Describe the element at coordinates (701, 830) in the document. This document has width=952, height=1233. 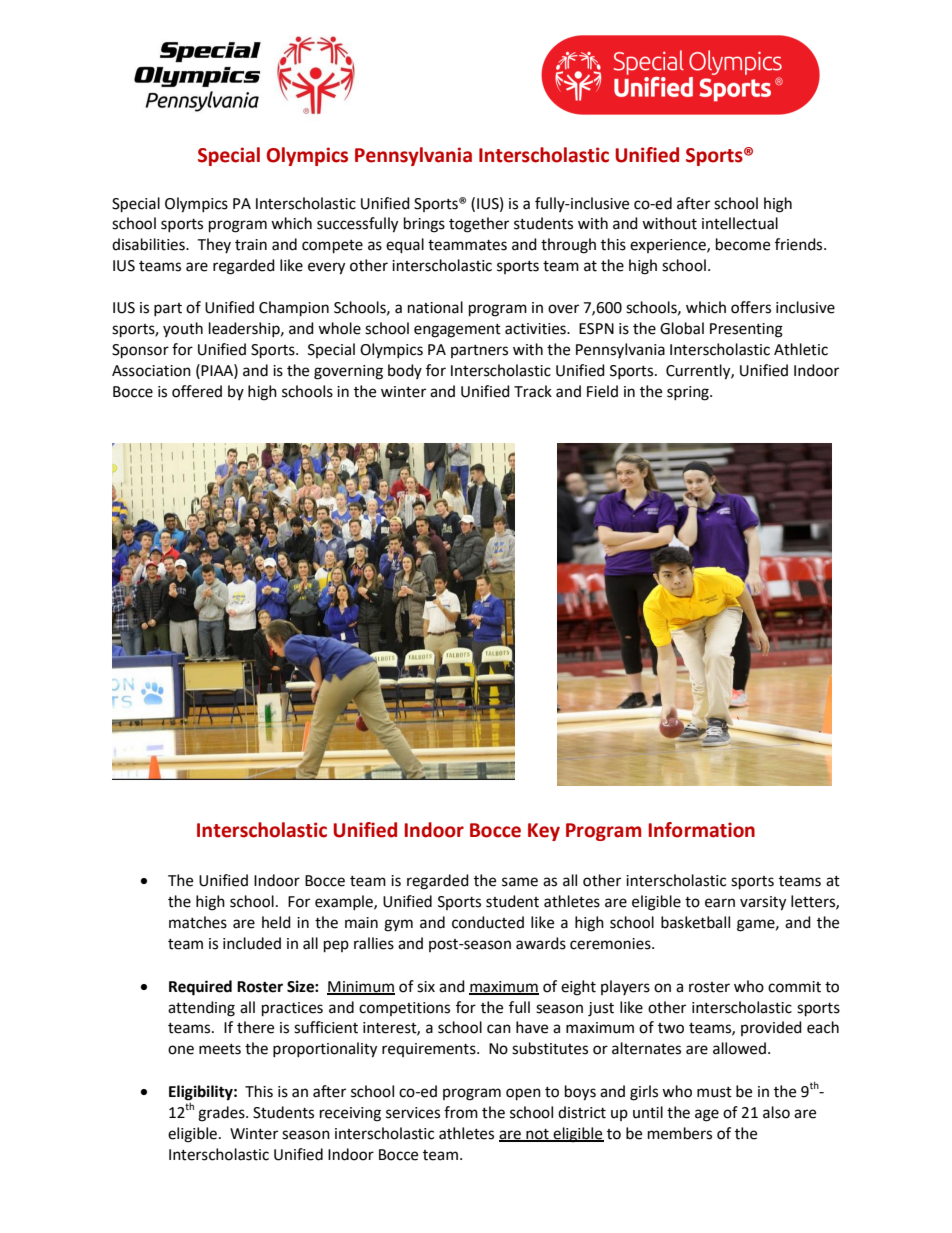
I see `Information` at that location.
